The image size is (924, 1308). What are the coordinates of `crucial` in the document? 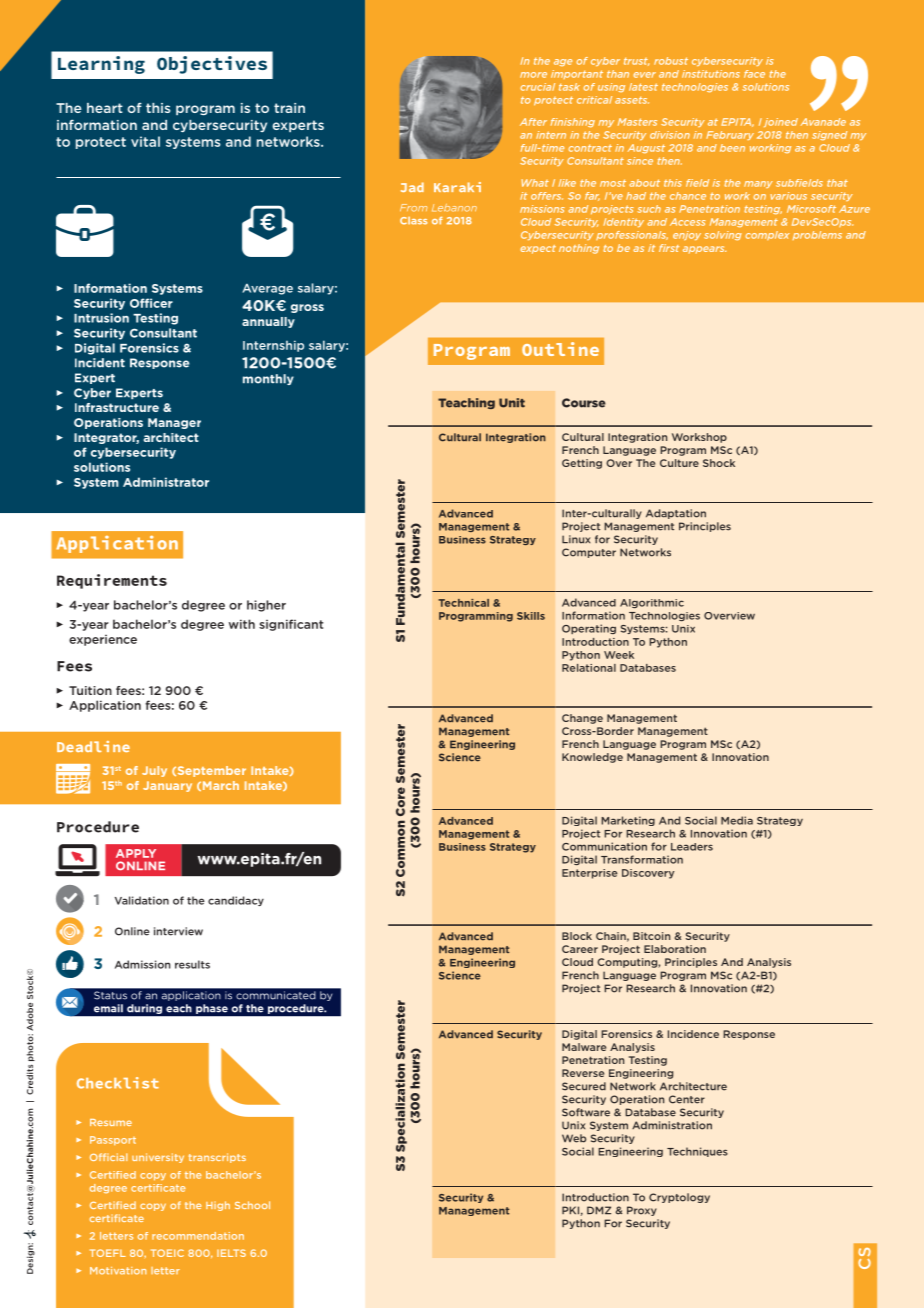 It's located at (537, 87).
